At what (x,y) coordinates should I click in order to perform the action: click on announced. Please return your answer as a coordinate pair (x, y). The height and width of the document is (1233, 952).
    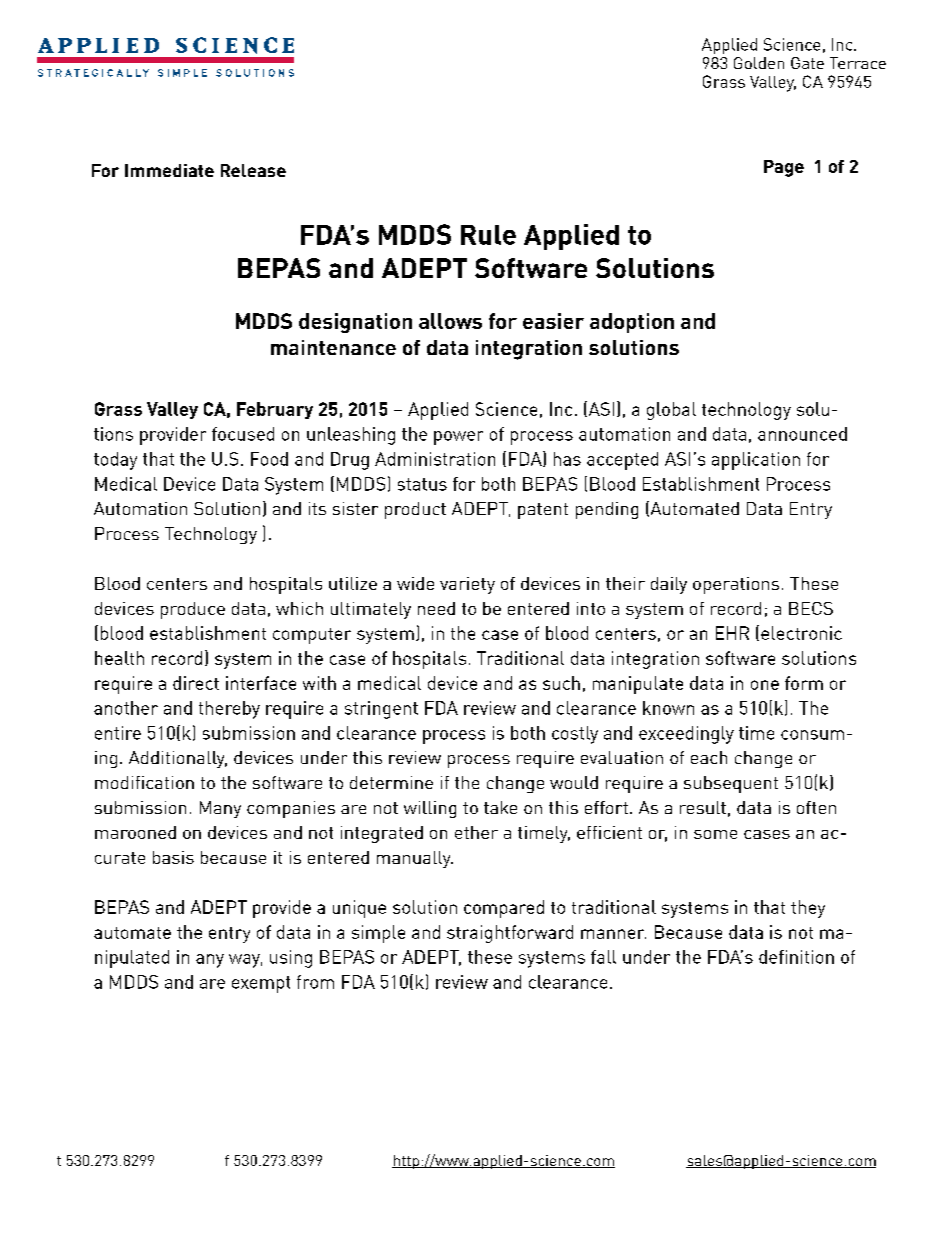
    Looking at the image, I should click on (802, 434).
